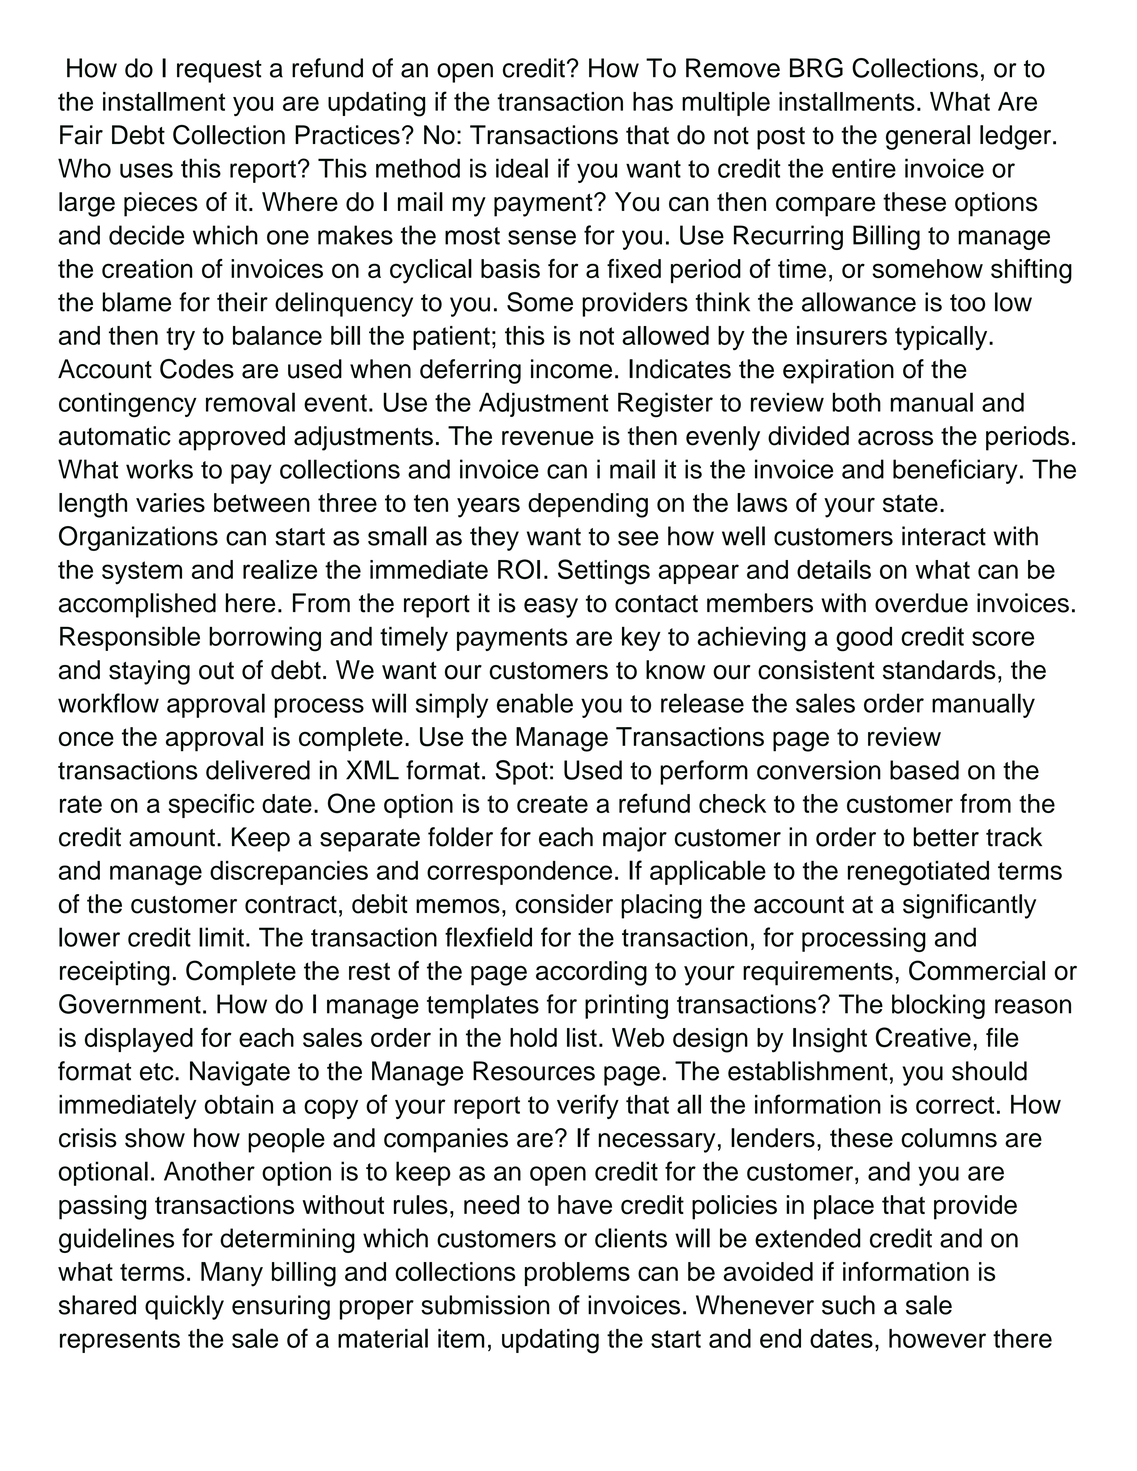 This screenshot has height=1471, width=1137. Describe the element at coordinates (219, 71) in the screenshot. I see `request` at that location.
